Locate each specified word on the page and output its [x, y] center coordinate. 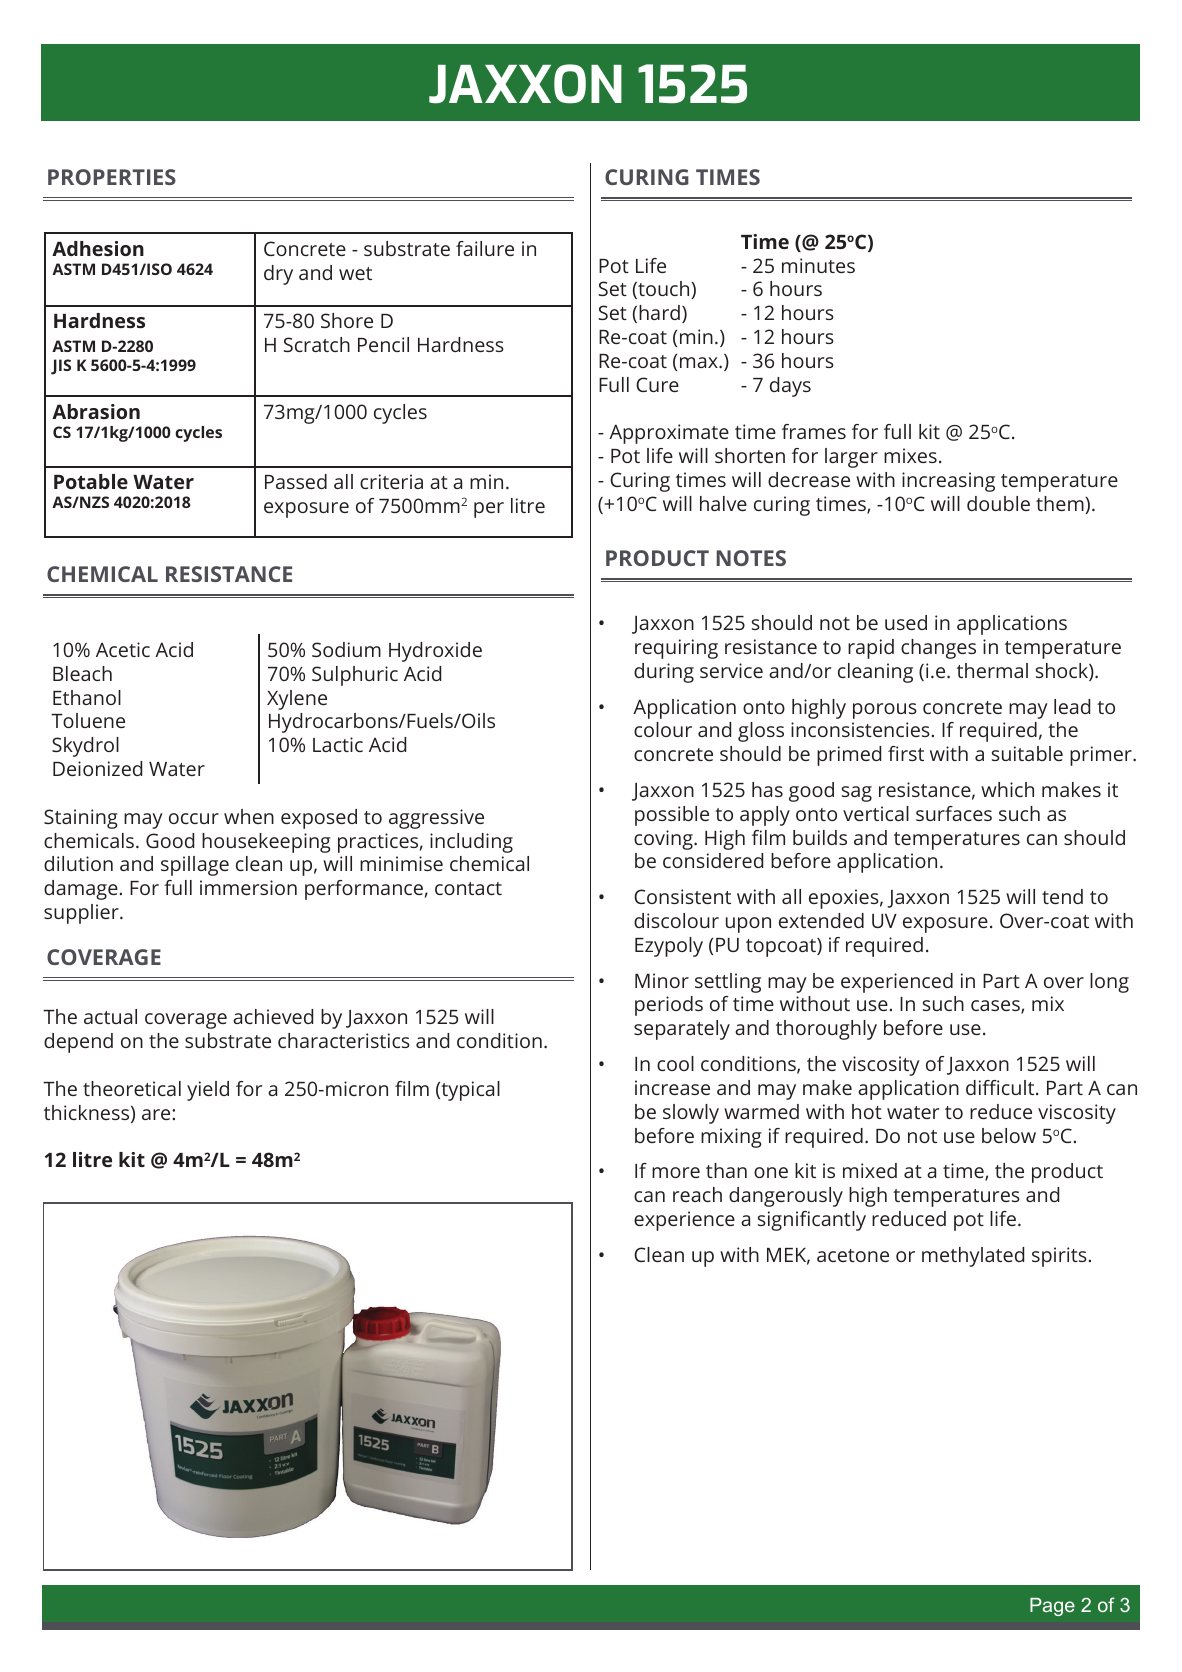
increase [672, 1087]
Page [1052, 1607]
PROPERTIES [112, 177]
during [664, 673]
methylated [973, 1257]
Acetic [123, 649]
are [157, 1114]
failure [485, 248]
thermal [992, 670]
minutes [818, 265]
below [1009, 1135]
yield [208, 1091]
